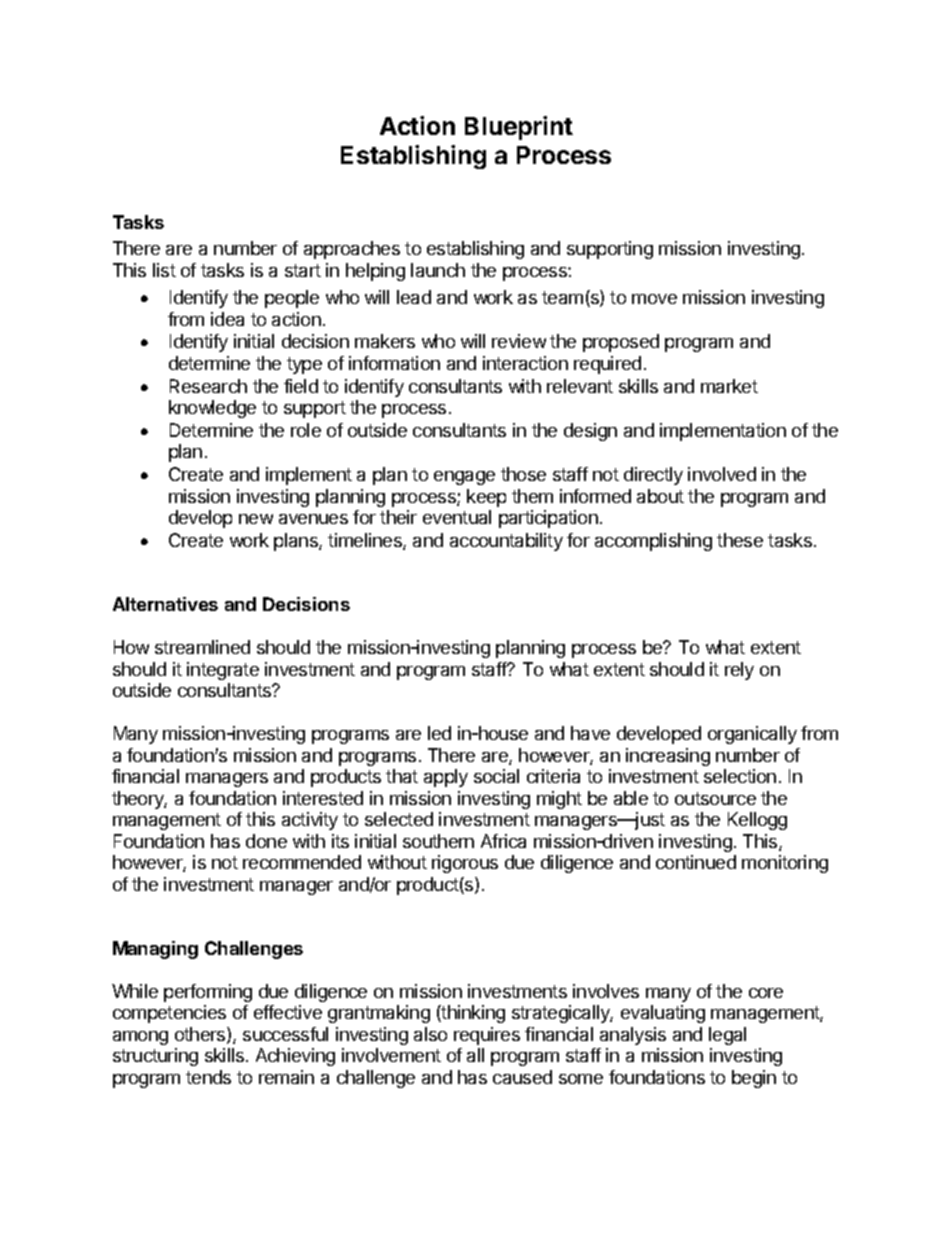 The width and height of the screenshot is (952, 1233). I want to click on accountability, so click(506, 542).
